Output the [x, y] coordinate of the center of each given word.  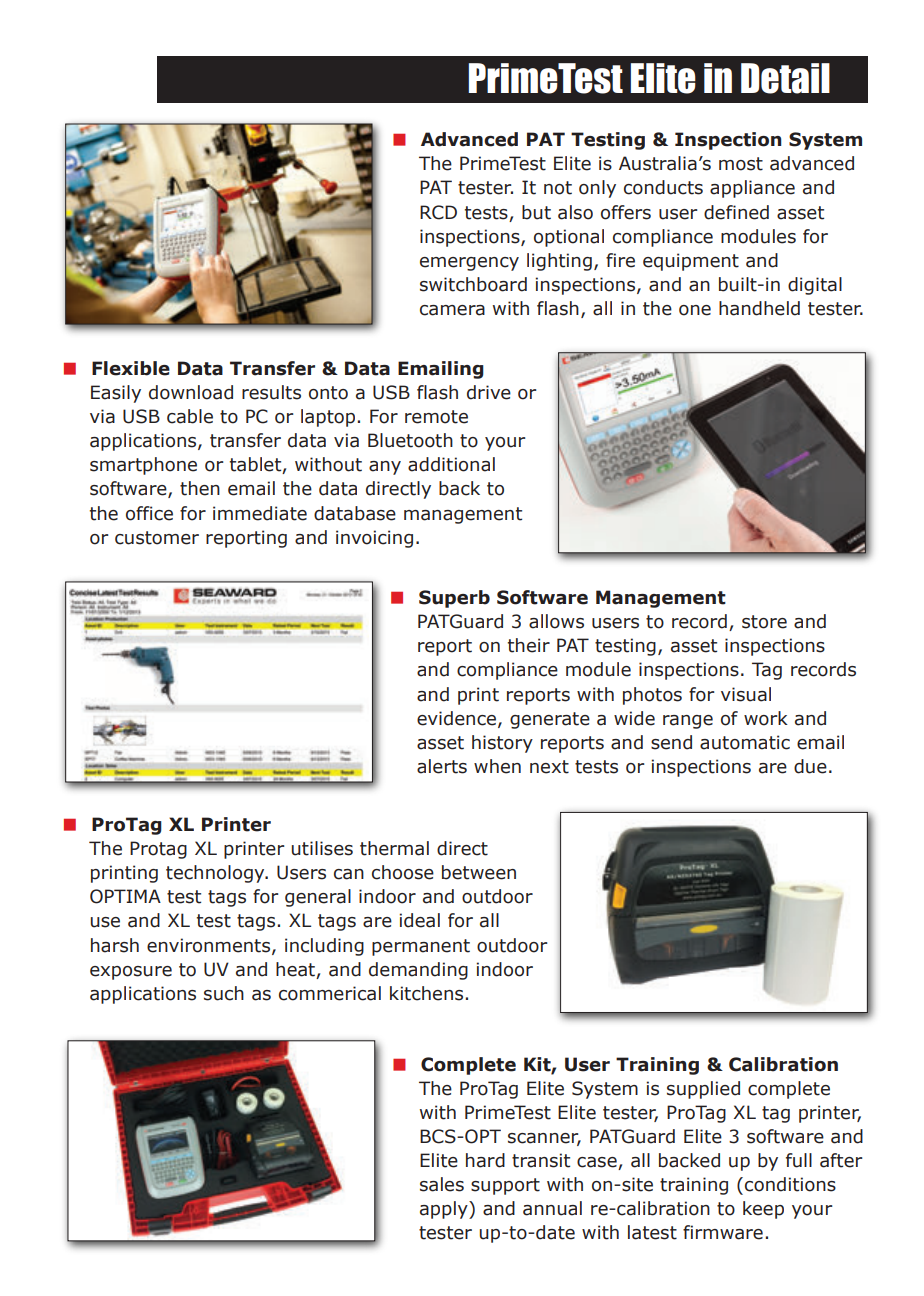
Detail [785, 78]
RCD [438, 212]
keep [763, 1210]
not [558, 188]
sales [442, 1184]
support [505, 1186]
